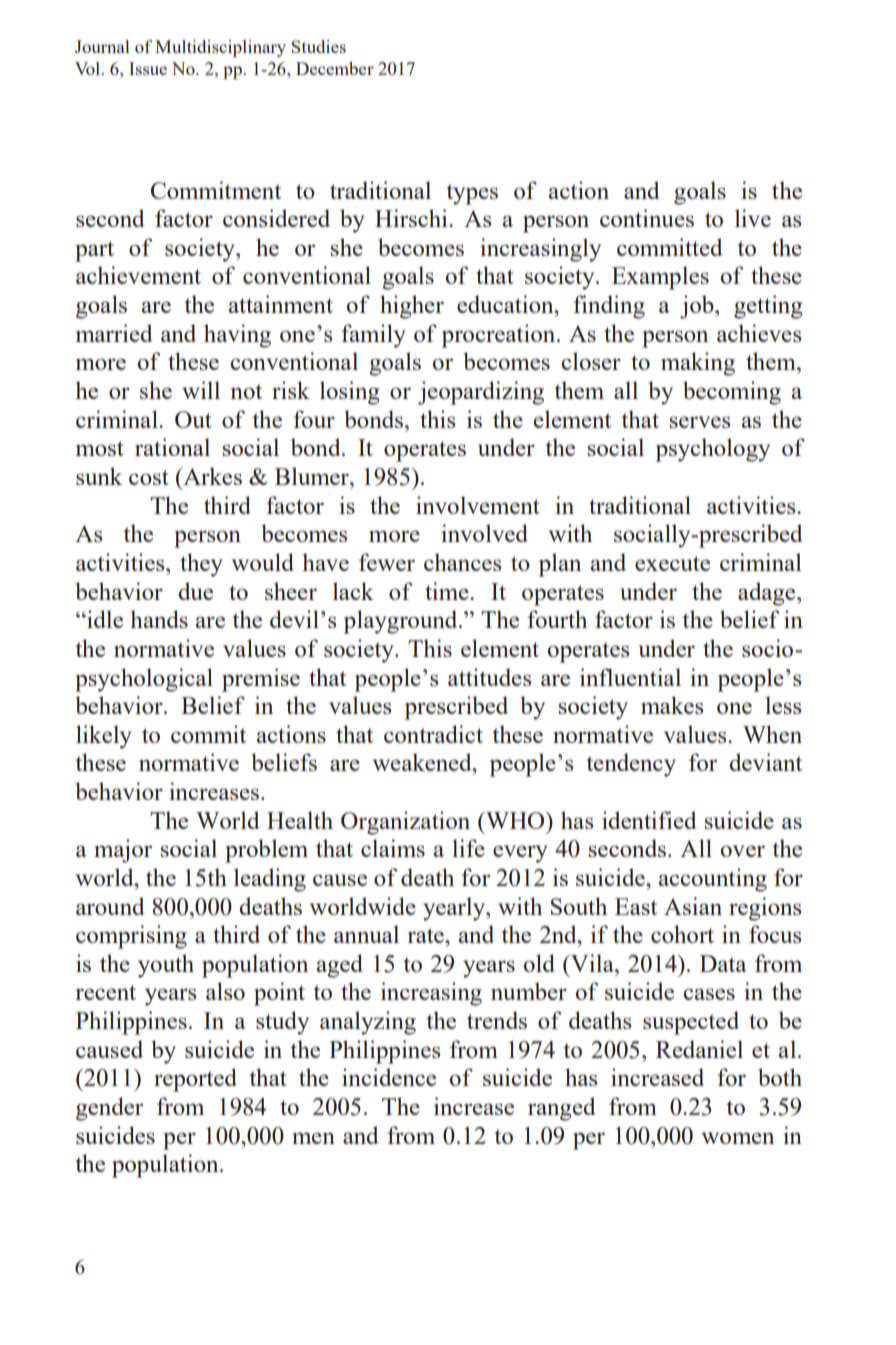 The width and height of the screenshot is (896, 1345). I want to click on time, so click(448, 591).
